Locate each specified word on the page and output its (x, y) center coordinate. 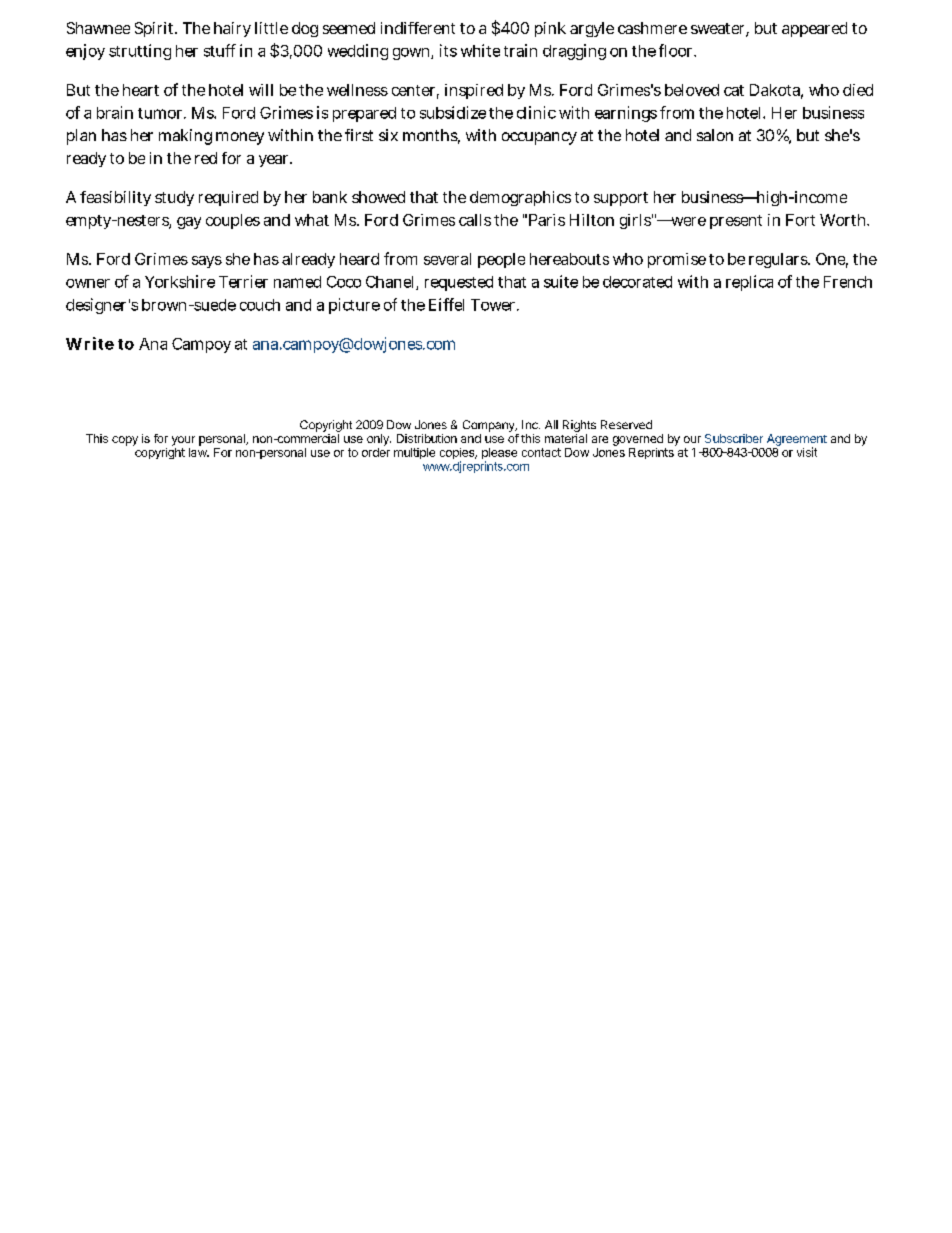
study (174, 198)
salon (715, 135)
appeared (814, 29)
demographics (520, 198)
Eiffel (446, 304)
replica (749, 283)
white (480, 50)
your (183, 441)
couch (260, 305)
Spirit (156, 29)
